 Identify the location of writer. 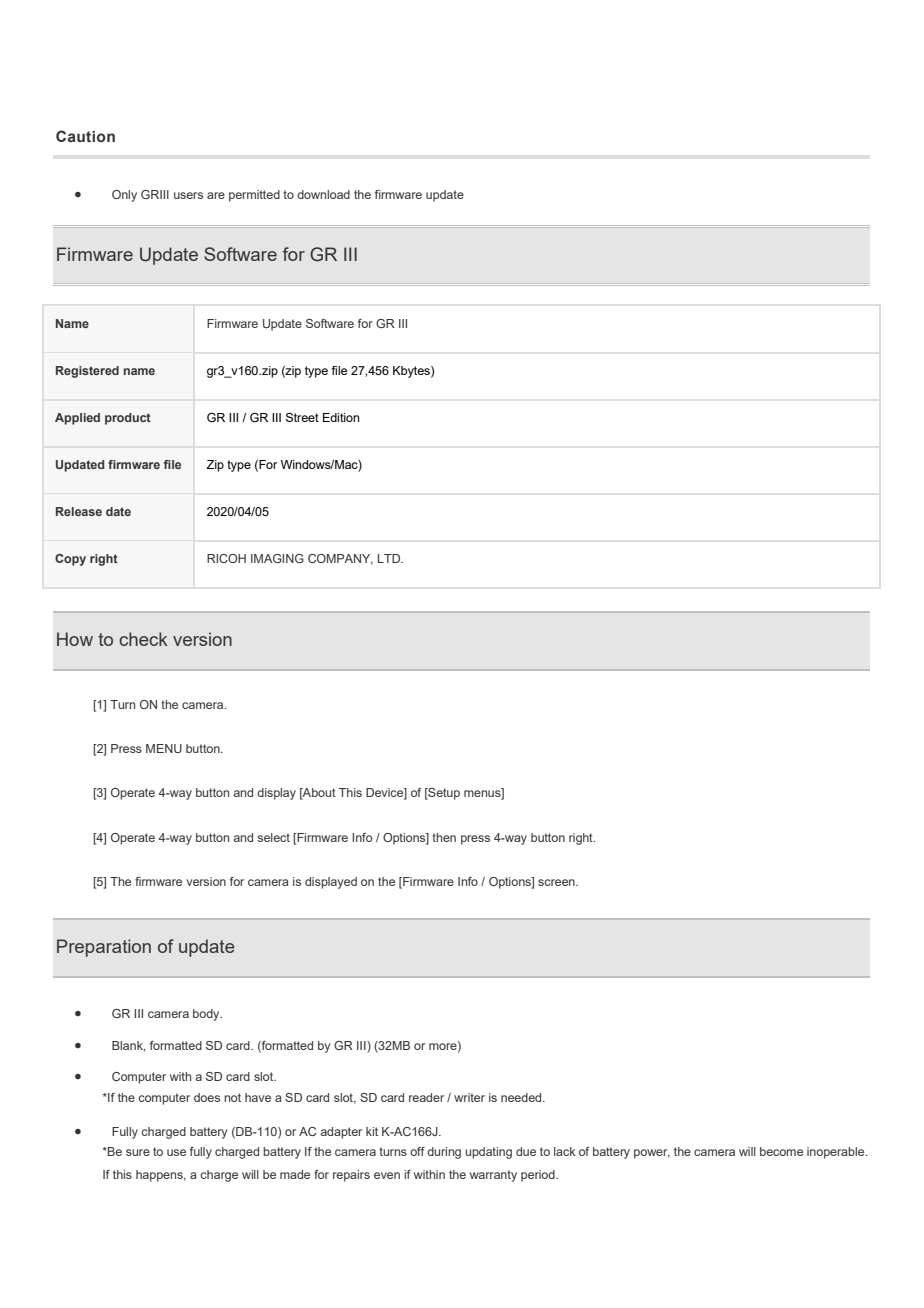
(469, 1097).
